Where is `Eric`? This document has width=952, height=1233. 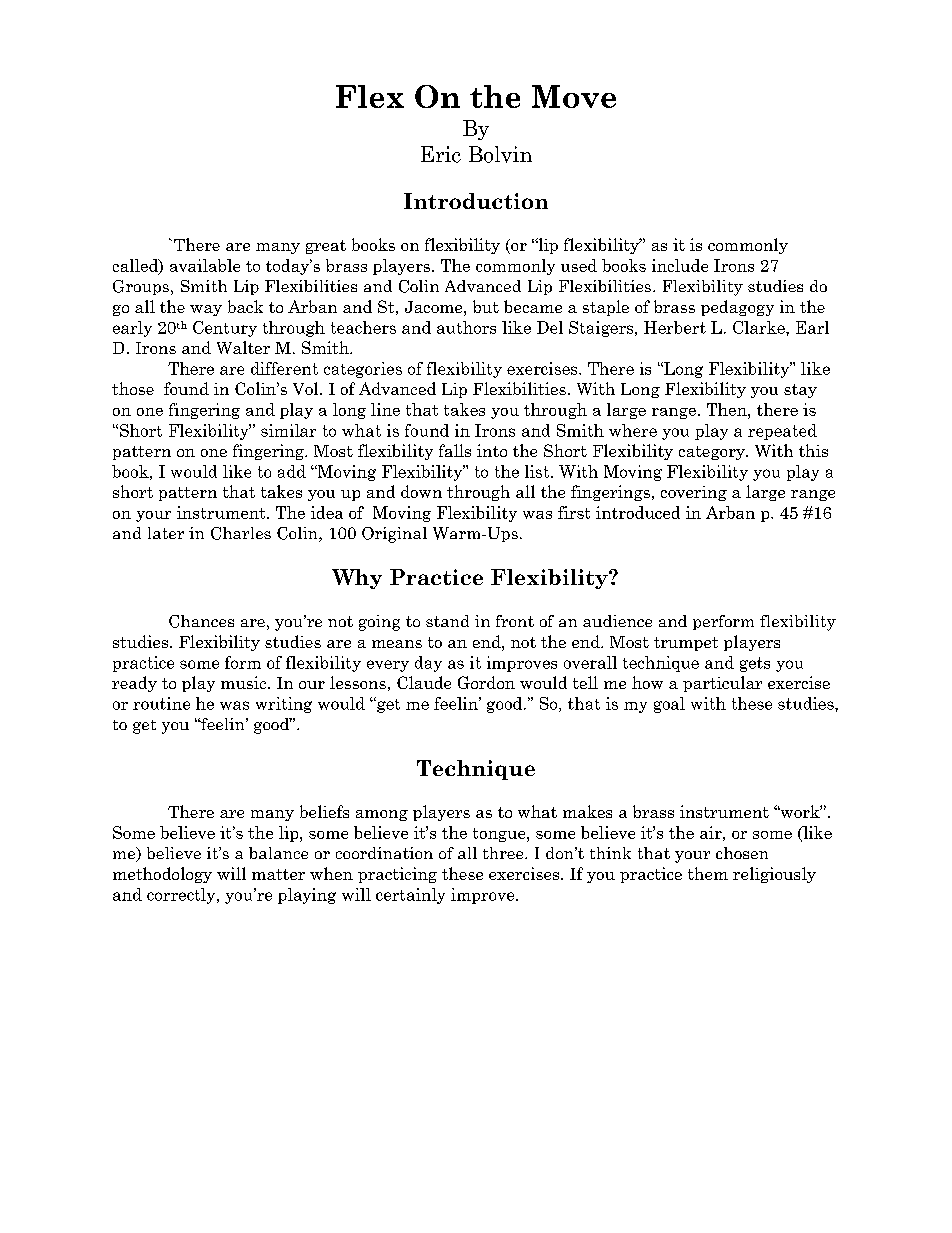
Eric is located at coordinates (441, 154).
